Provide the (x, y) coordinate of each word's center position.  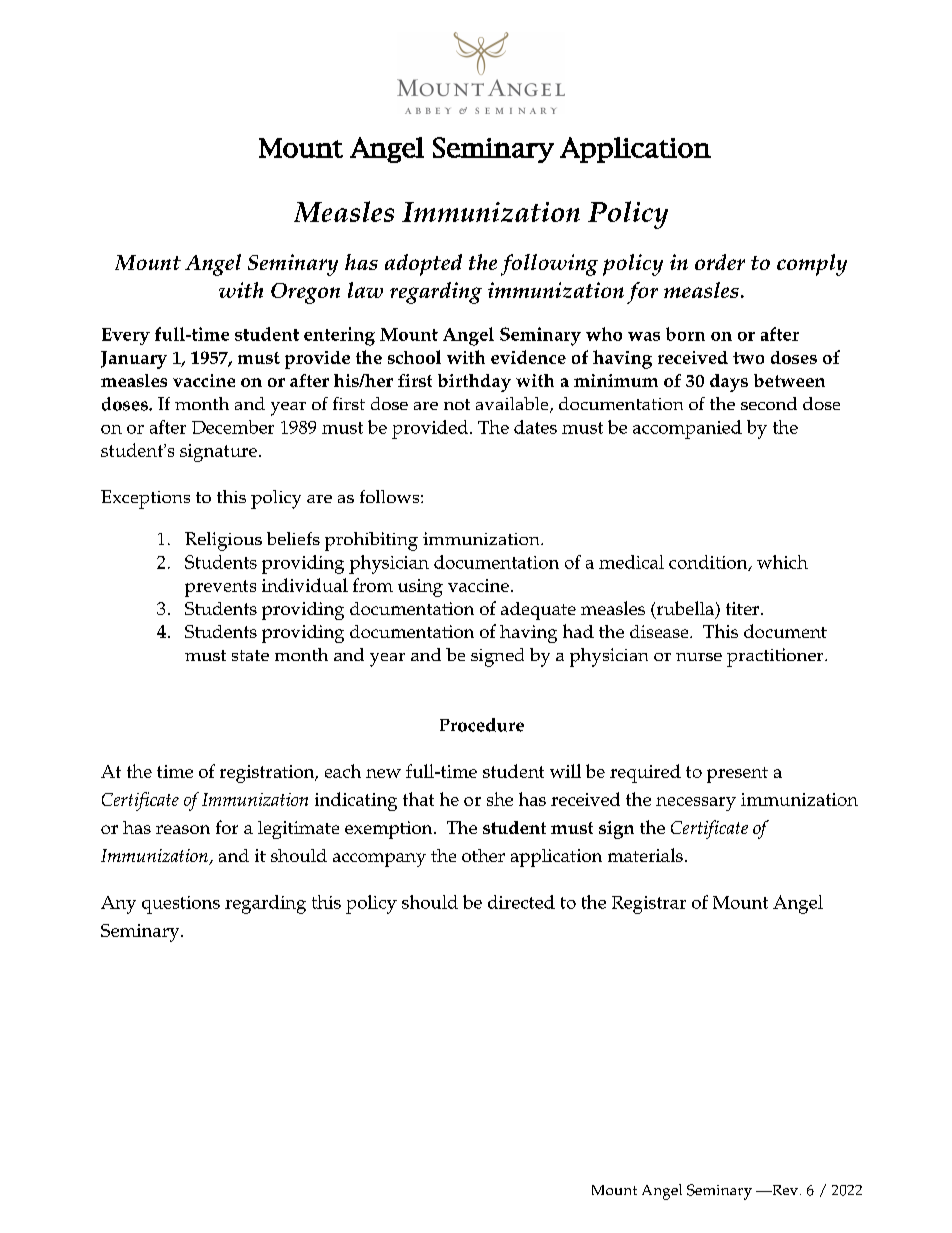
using (420, 588)
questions (181, 905)
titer (744, 608)
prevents (220, 588)
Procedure (482, 725)
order (720, 262)
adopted (423, 265)
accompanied (687, 429)
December (233, 427)
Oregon (305, 293)
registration (268, 774)
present (737, 775)
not (457, 404)
